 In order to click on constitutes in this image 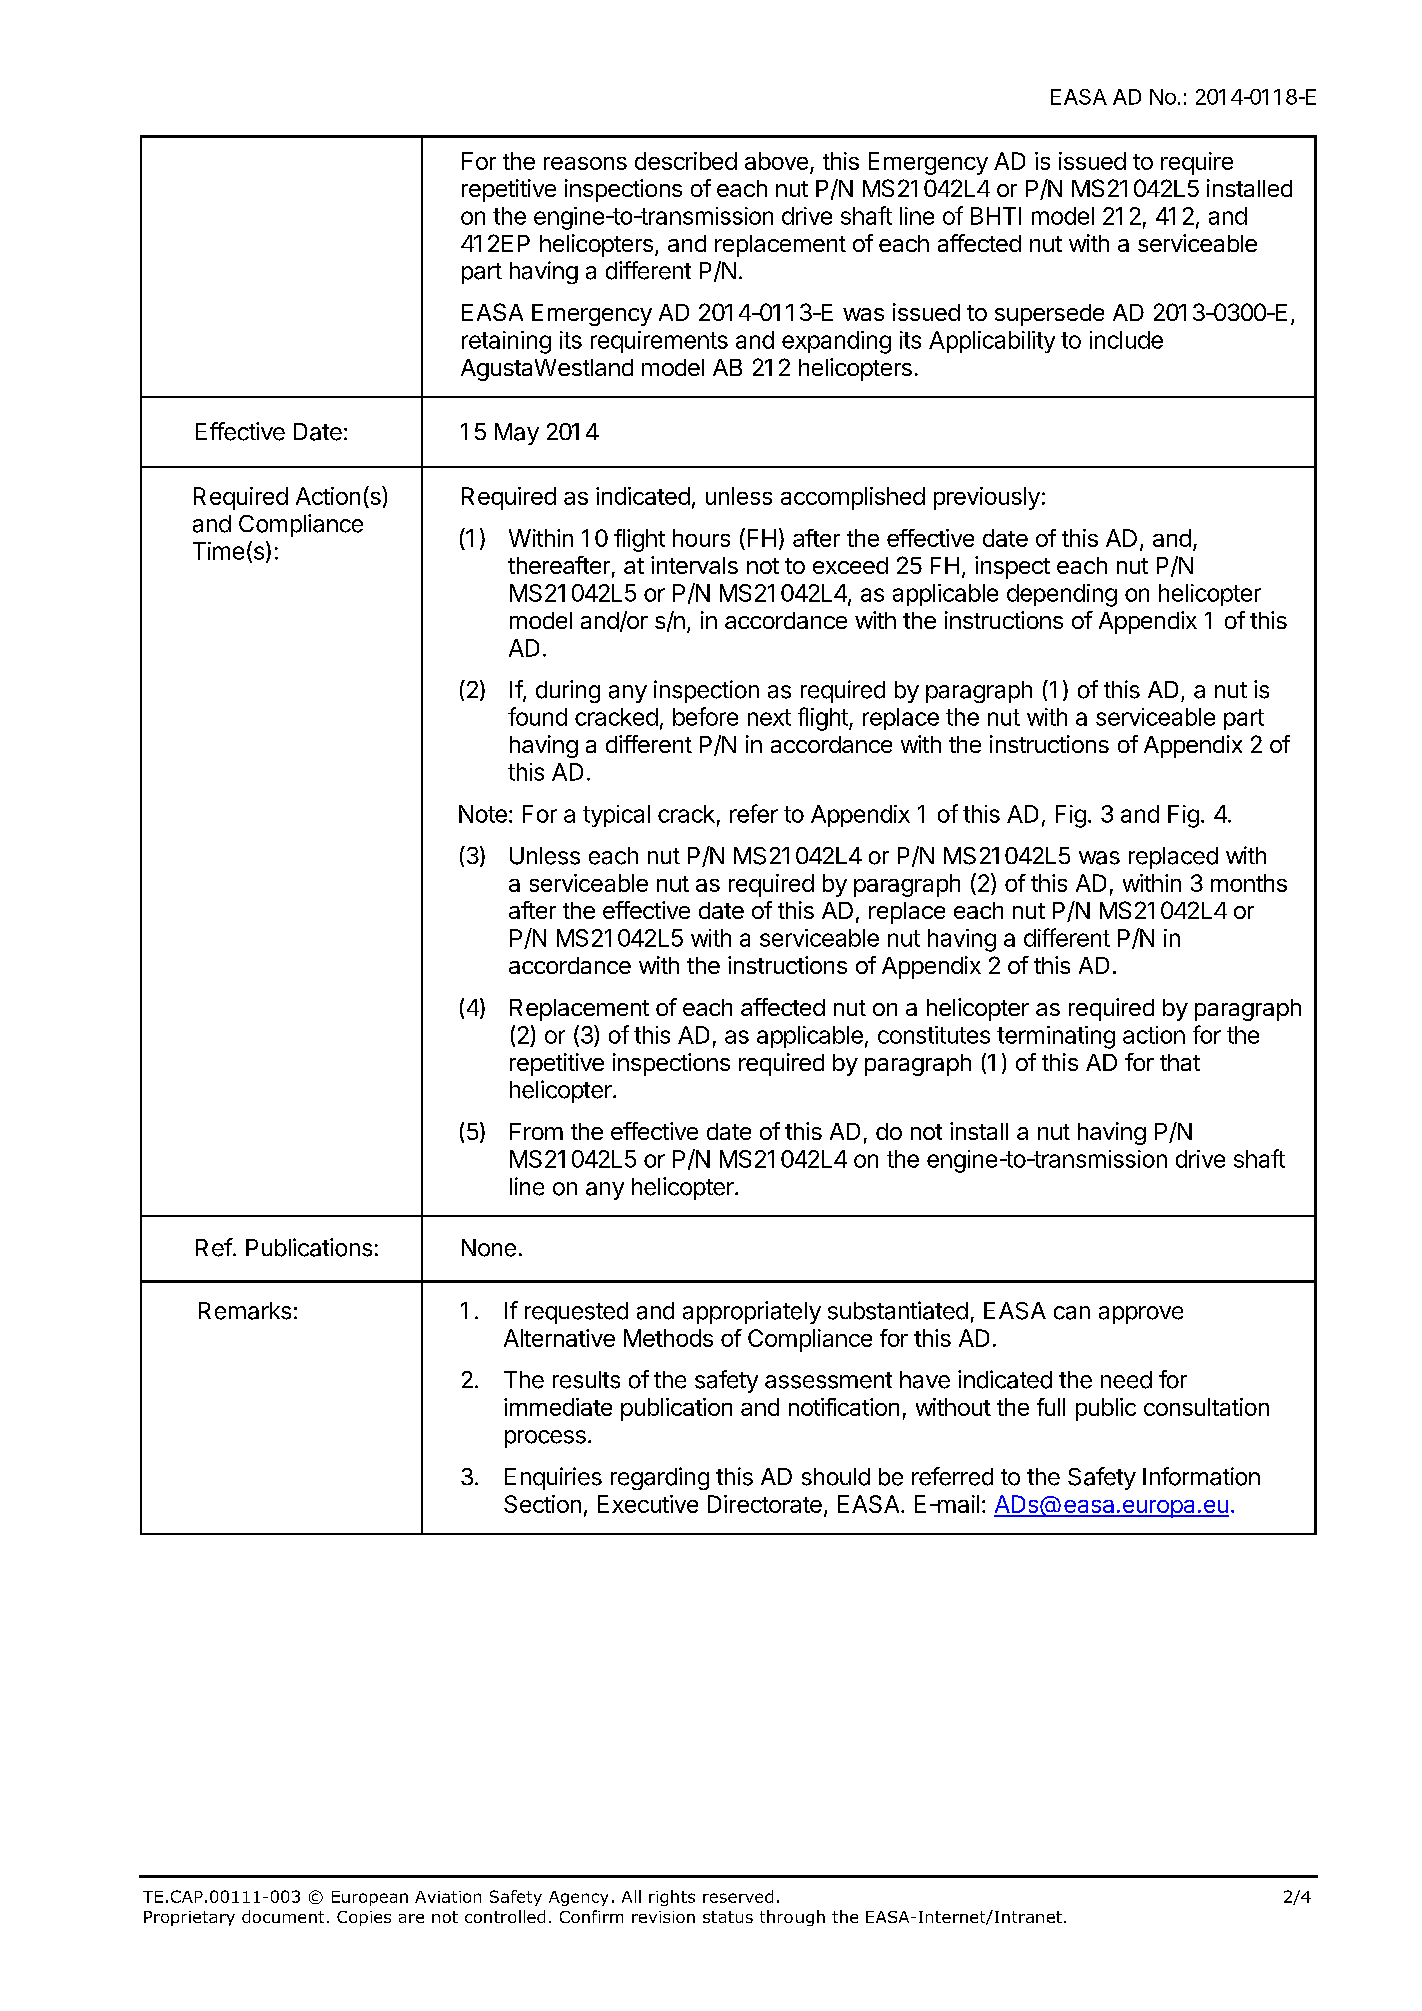, I will do `click(934, 1035)`.
